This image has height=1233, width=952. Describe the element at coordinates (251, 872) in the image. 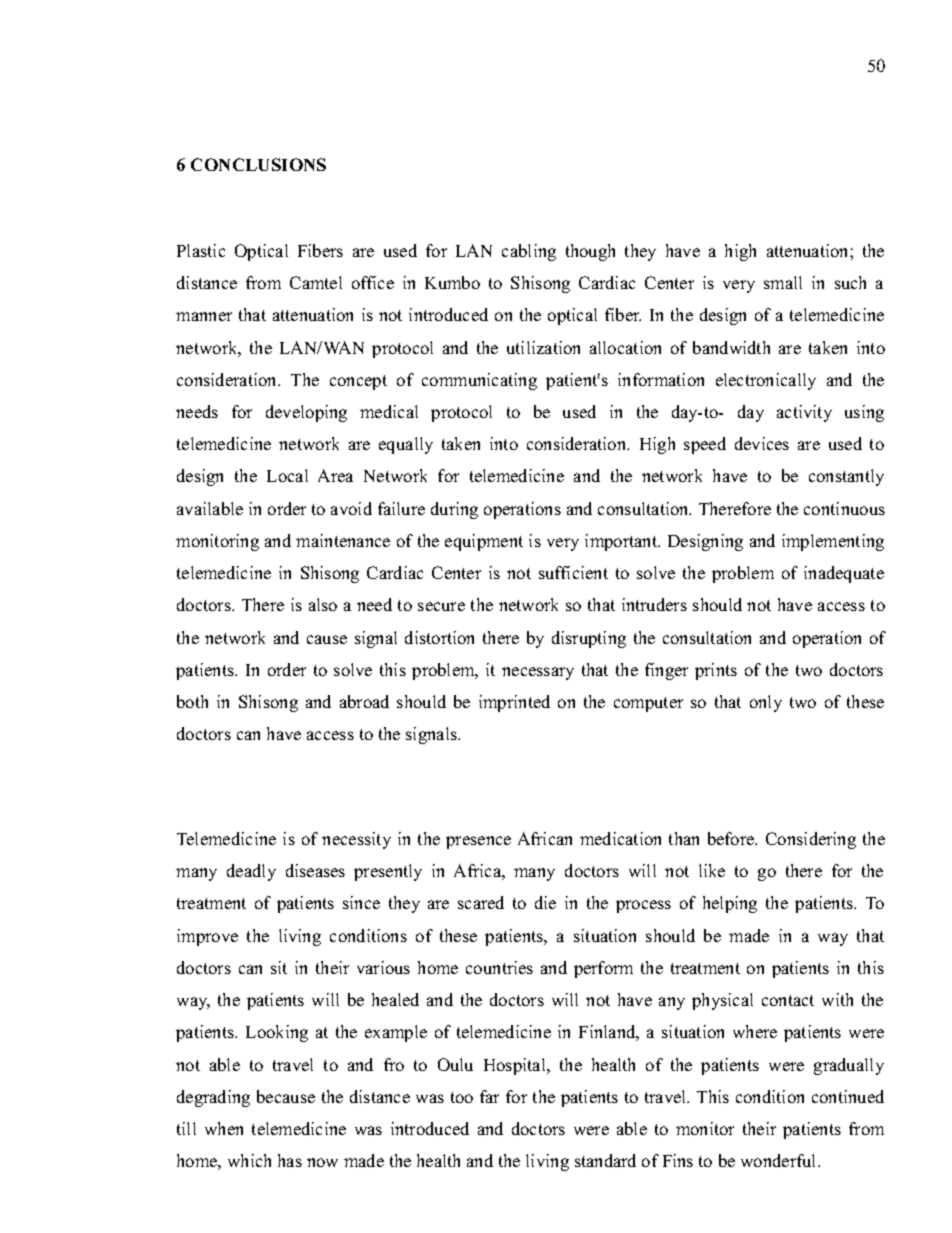

I see `deadly` at that location.
